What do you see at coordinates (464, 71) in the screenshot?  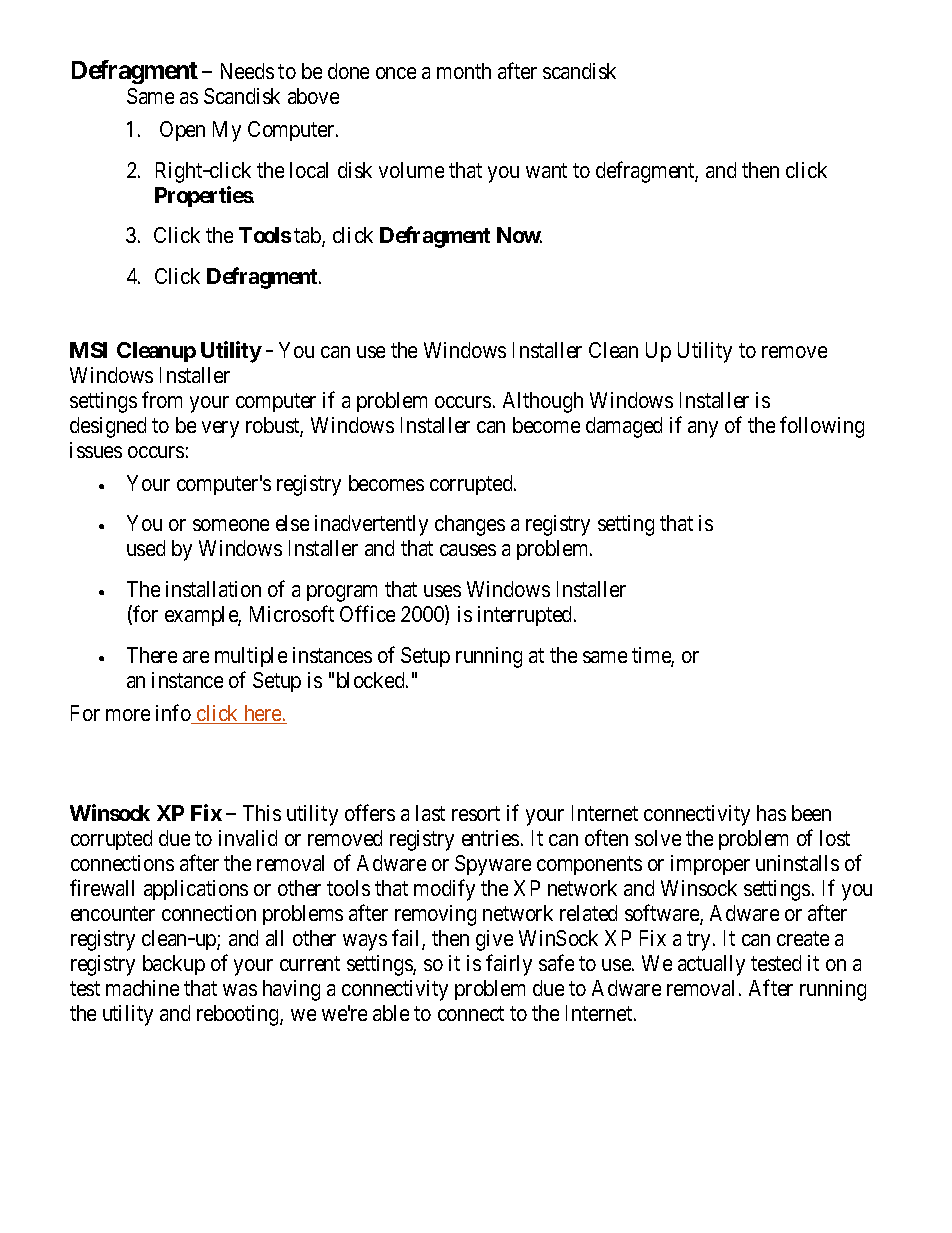 I see `month` at bounding box center [464, 71].
